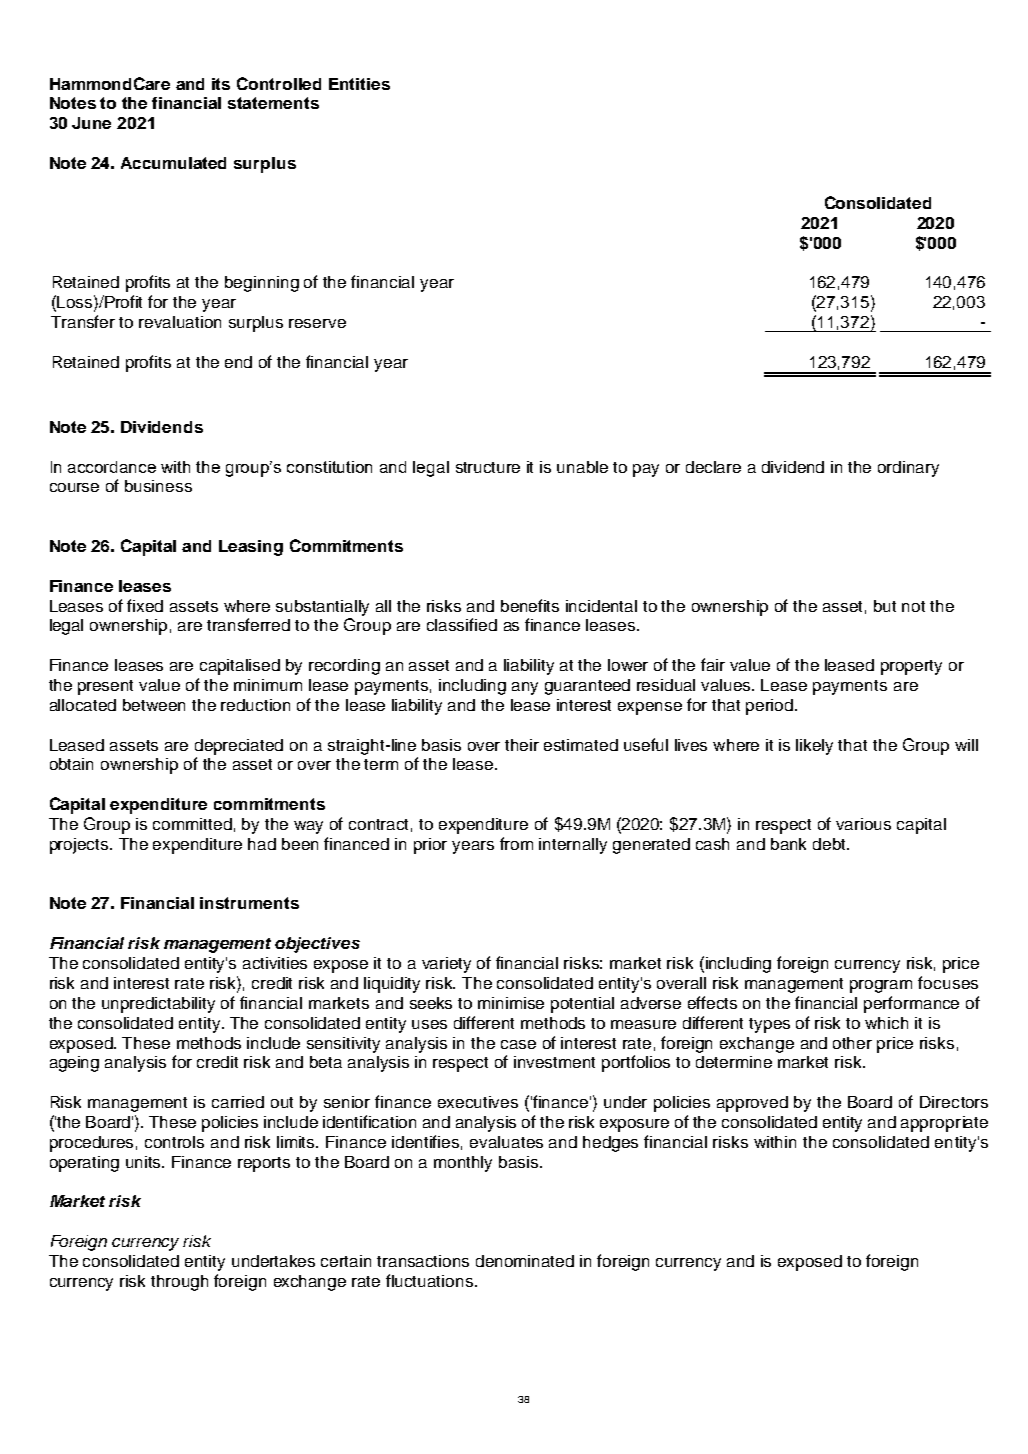  I want to click on minimise, so click(511, 1003).
